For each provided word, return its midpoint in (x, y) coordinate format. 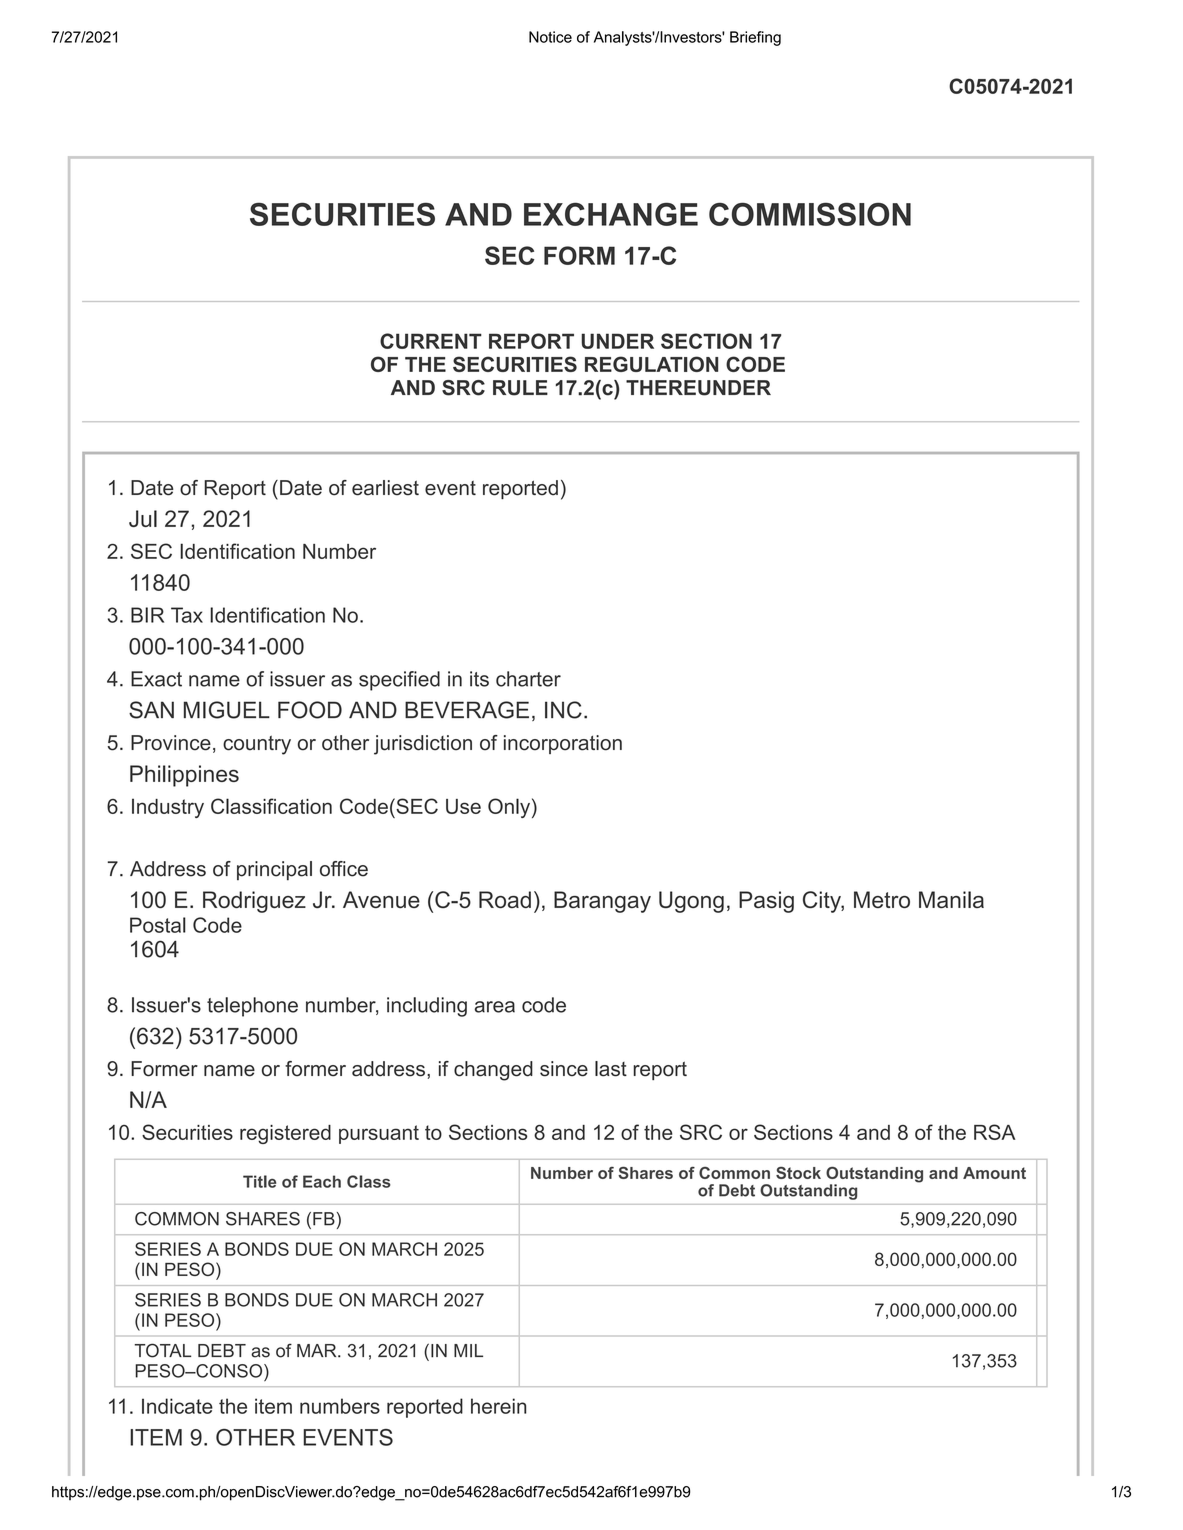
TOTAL (162, 1350)
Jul (143, 518)
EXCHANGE (611, 214)
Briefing (755, 38)
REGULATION (651, 364)
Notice (550, 37)
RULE (520, 388)
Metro (882, 899)
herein (498, 1406)
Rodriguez (254, 902)
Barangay (602, 902)
